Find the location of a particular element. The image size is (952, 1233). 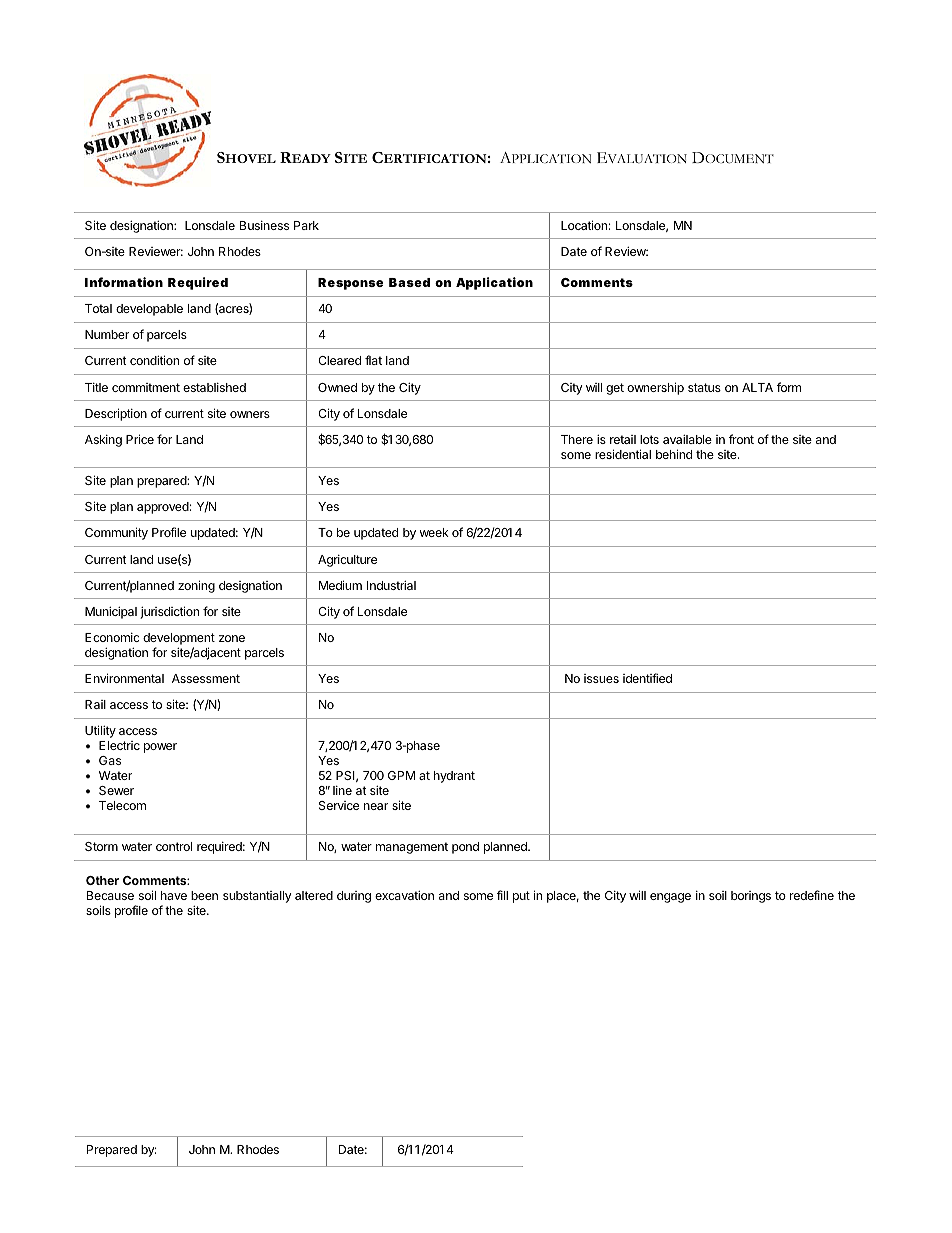

Location is located at coordinates (584, 225).
